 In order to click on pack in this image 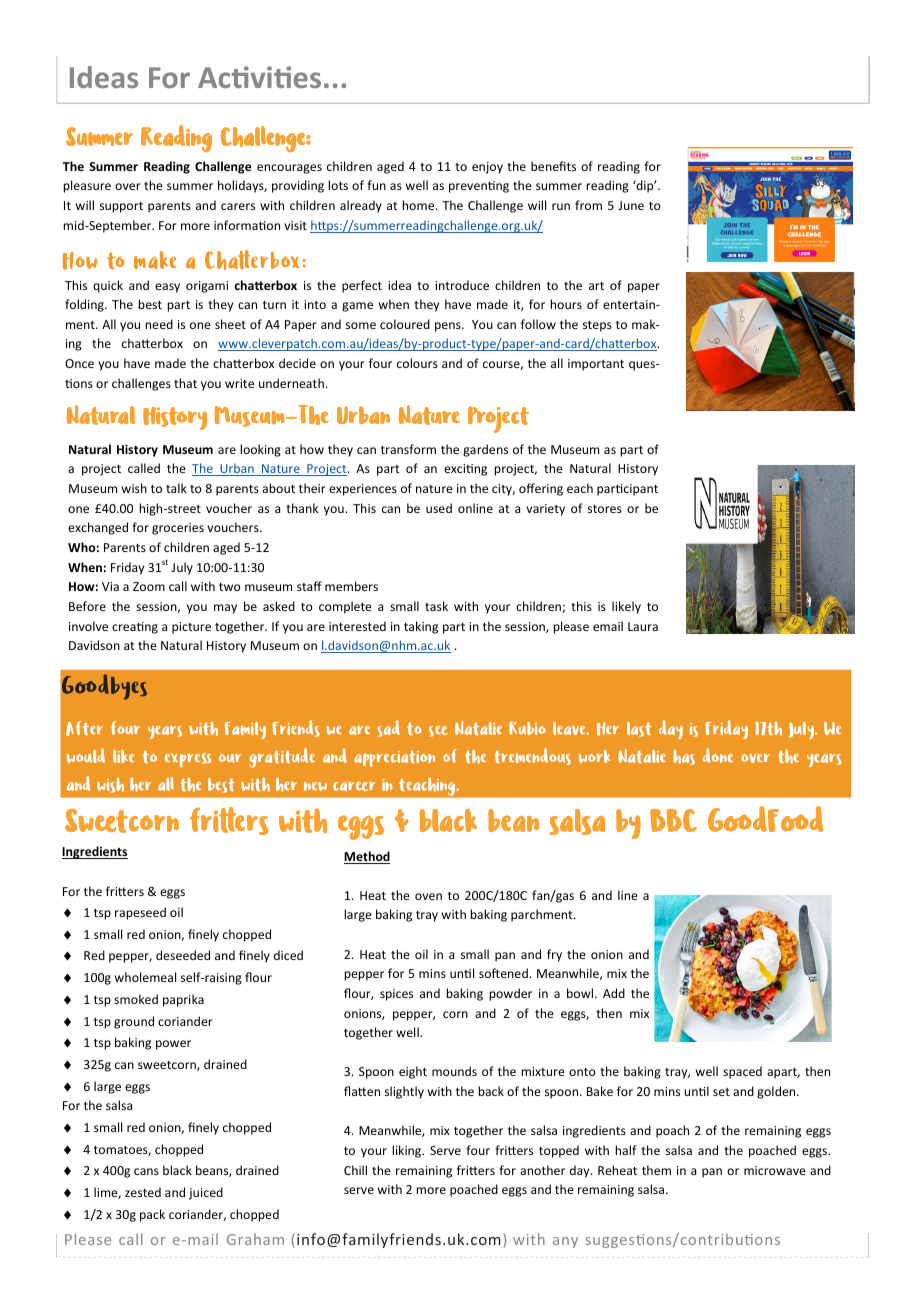, I will do `click(152, 1215)`.
